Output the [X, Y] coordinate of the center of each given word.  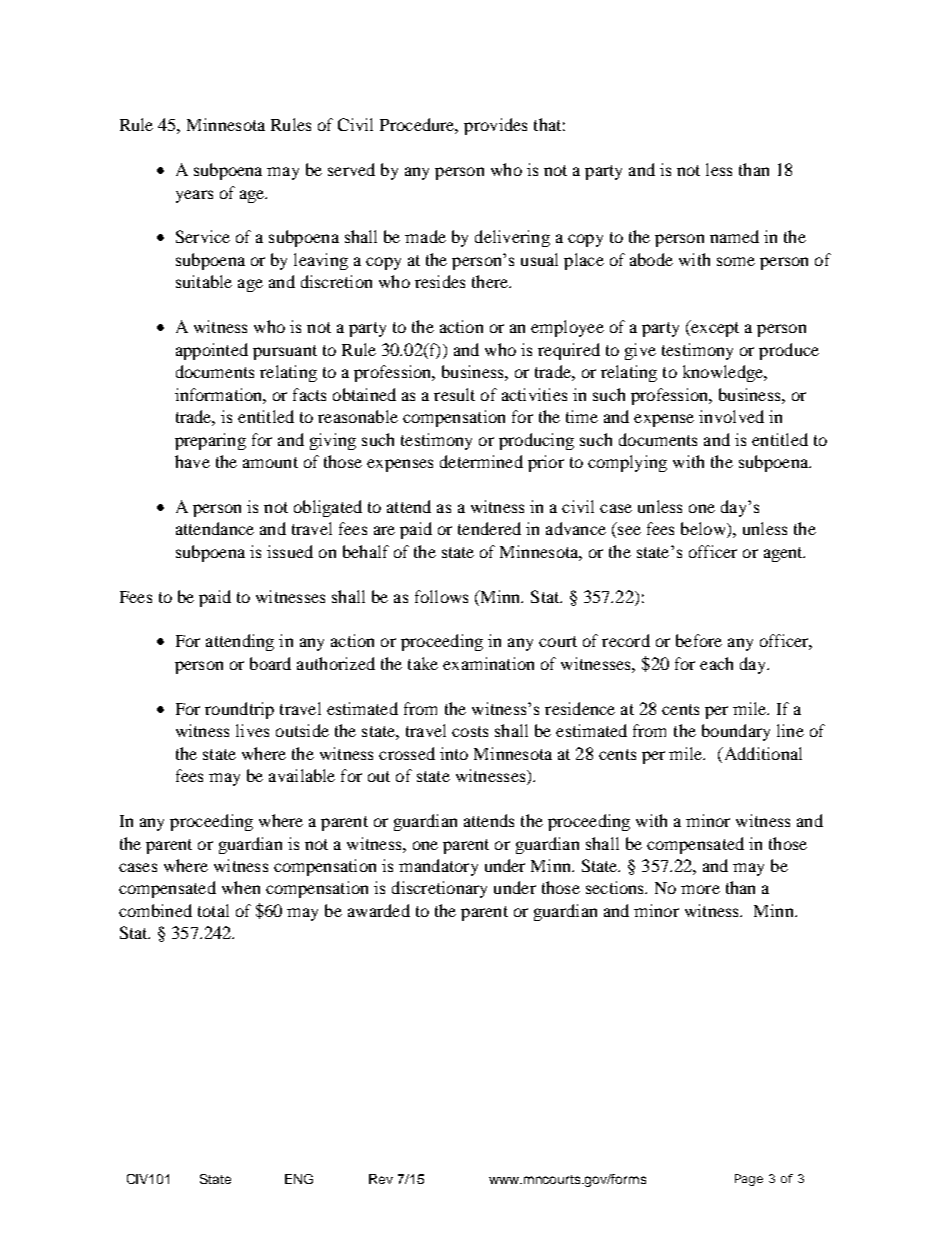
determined [481, 461]
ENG [299, 1179]
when [241, 887]
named [734, 236]
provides [495, 126]
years [194, 196]
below [704, 530]
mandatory [438, 867]
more [700, 889]
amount [270, 462]
